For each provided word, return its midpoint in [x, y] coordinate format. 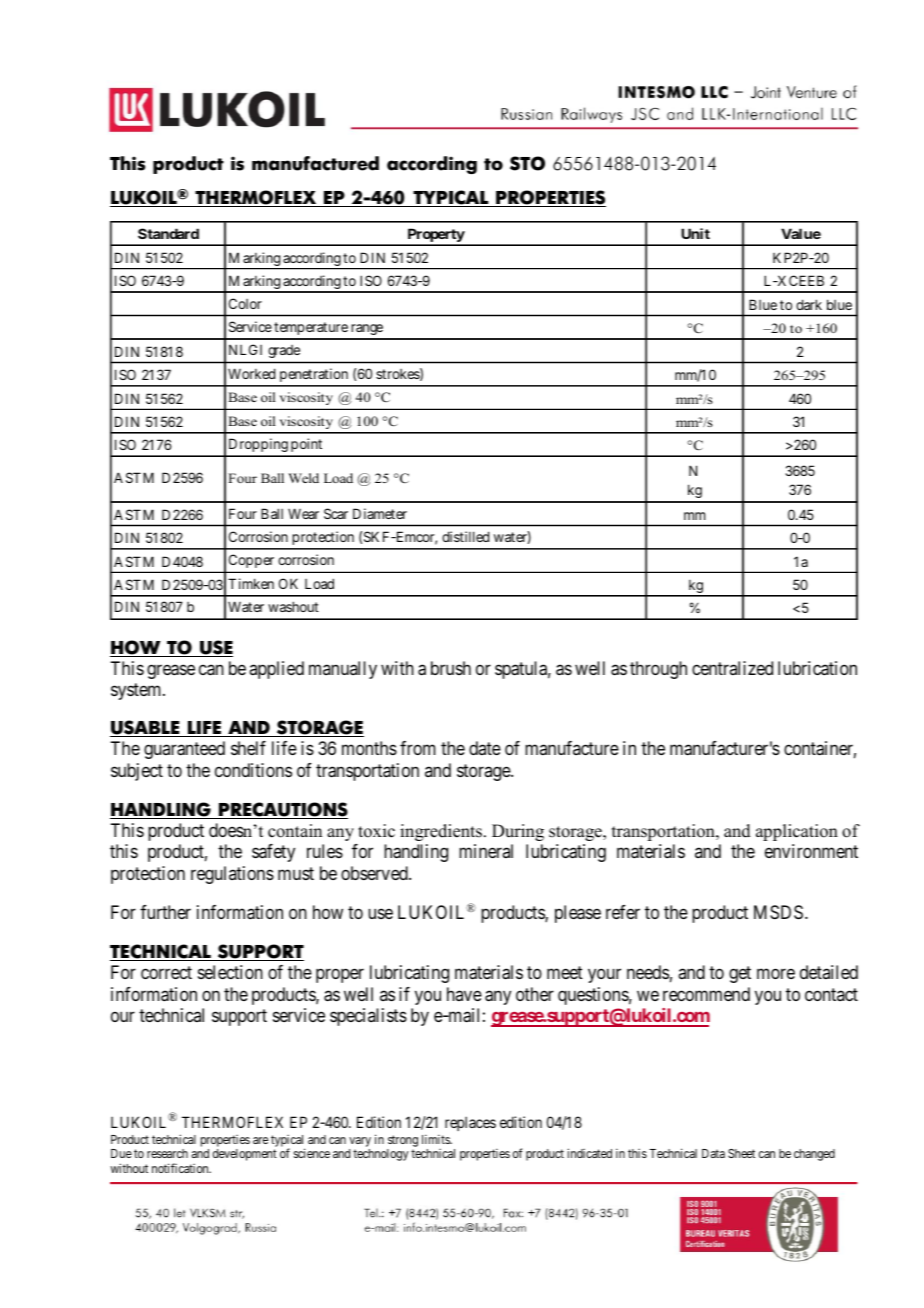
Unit [695, 233]
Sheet [741, 1153]
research [167, 1153]
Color [245, 303]
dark [809, 304]
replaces [470, 1124]
